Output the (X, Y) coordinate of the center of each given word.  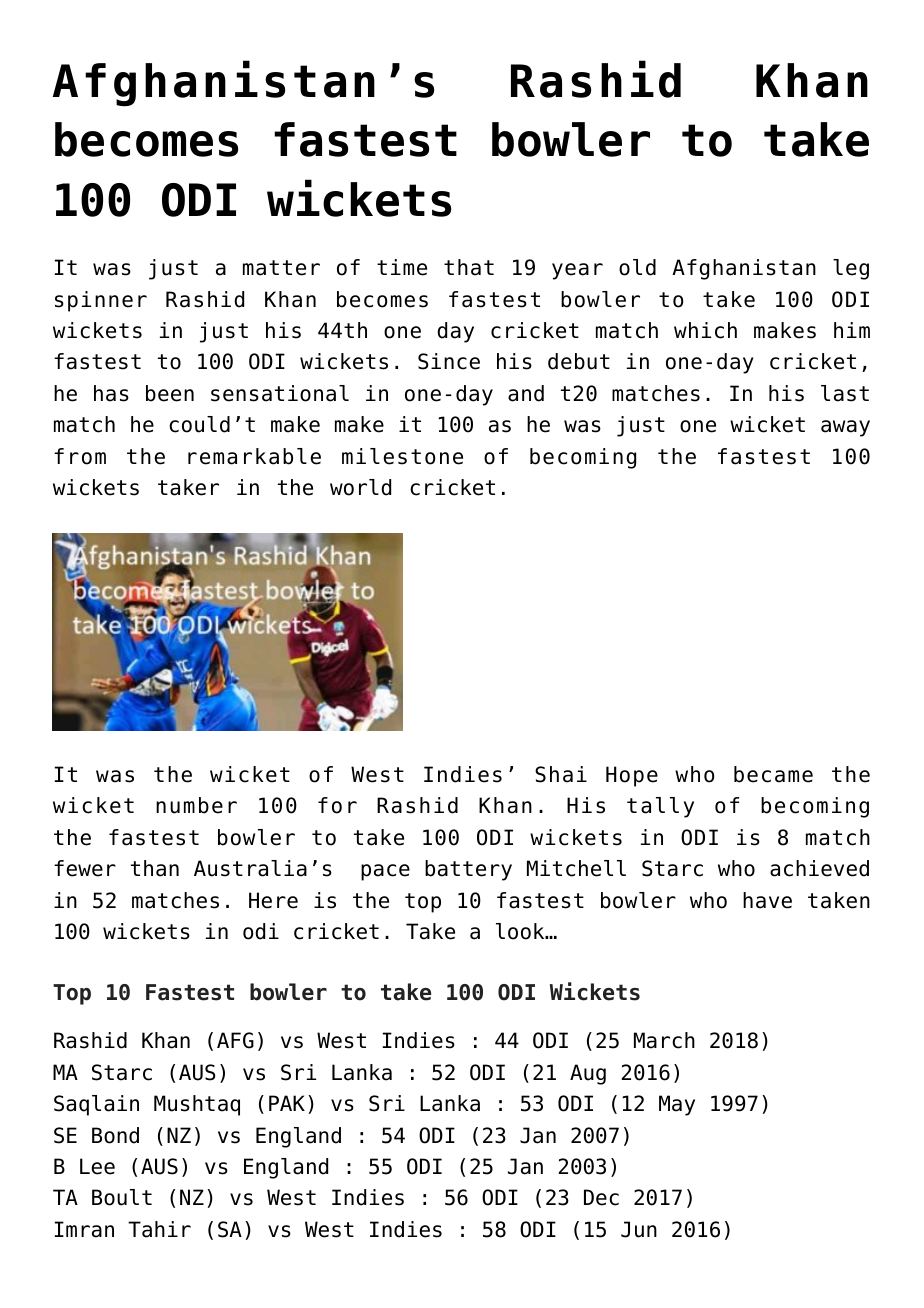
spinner (101, 301)
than (155, 868)
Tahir (159, 1229)
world (360, 487)
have (767, 900)
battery (468, 870)
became (773, 774)
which (705, 330)
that (469, 267)
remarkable (254, 456)
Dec (601, 1197)
